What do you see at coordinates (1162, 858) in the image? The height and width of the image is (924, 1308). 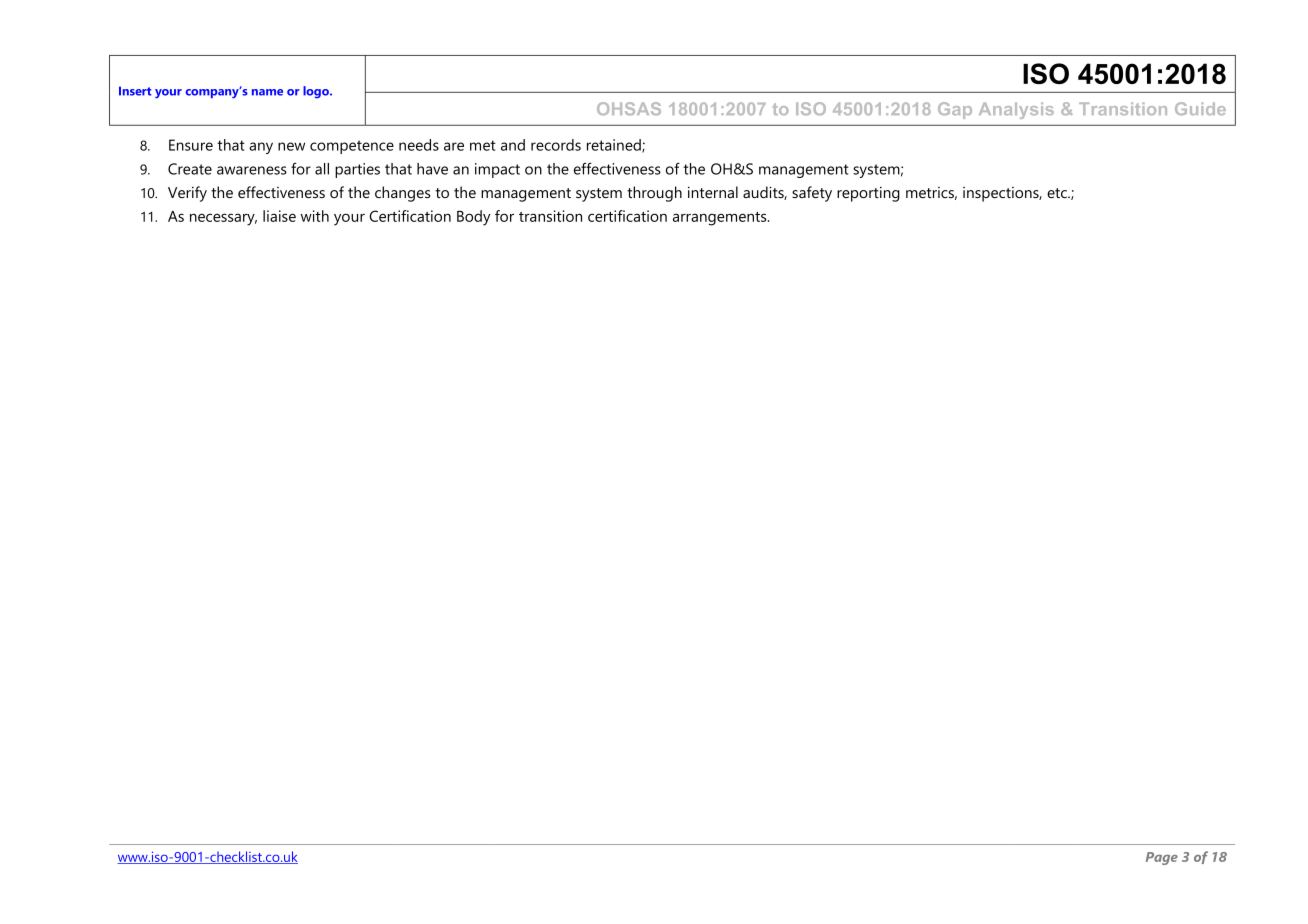 I see `Page` at bounding box center [1162, 858].
